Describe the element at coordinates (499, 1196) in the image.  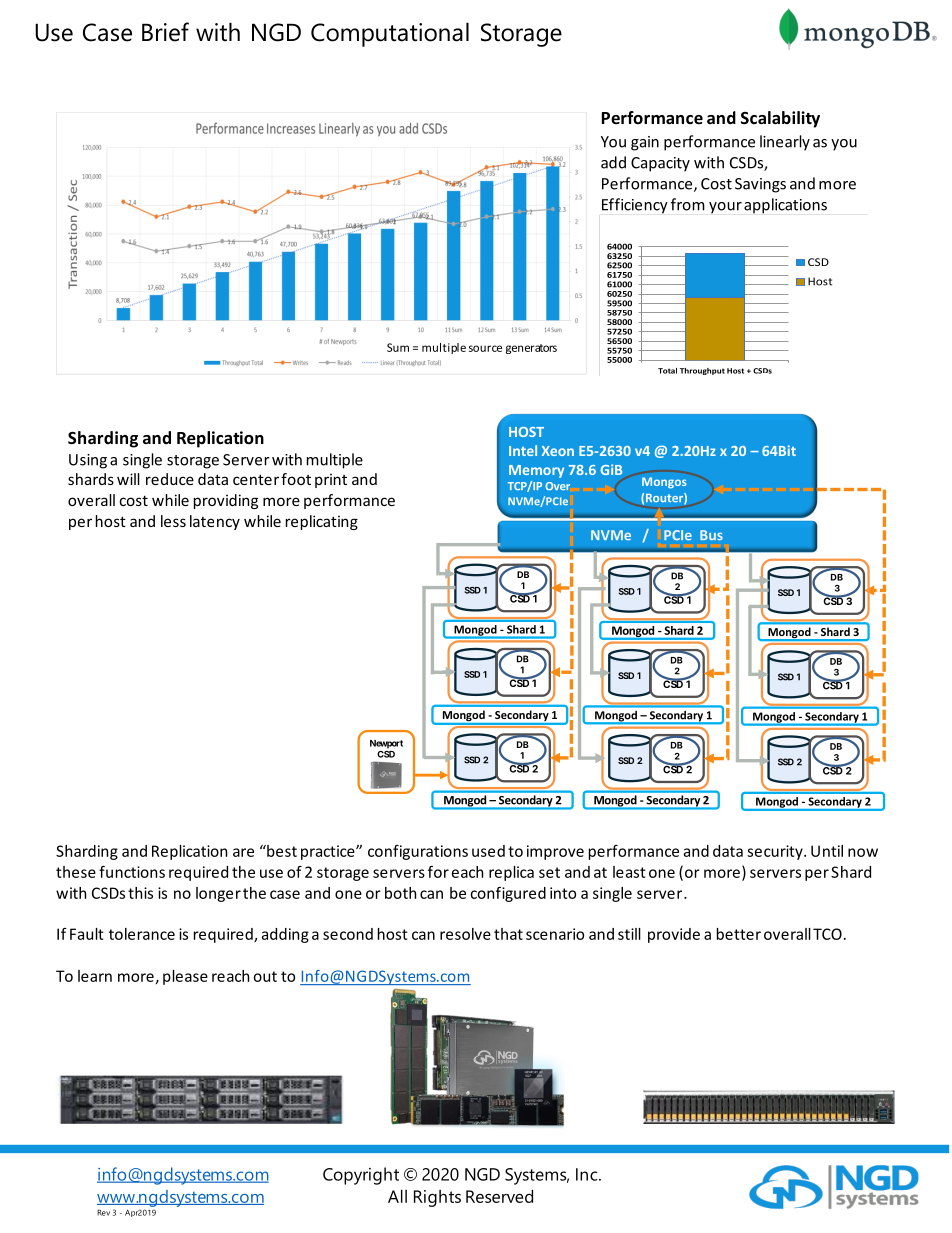
I see `Reserved` at that location.
